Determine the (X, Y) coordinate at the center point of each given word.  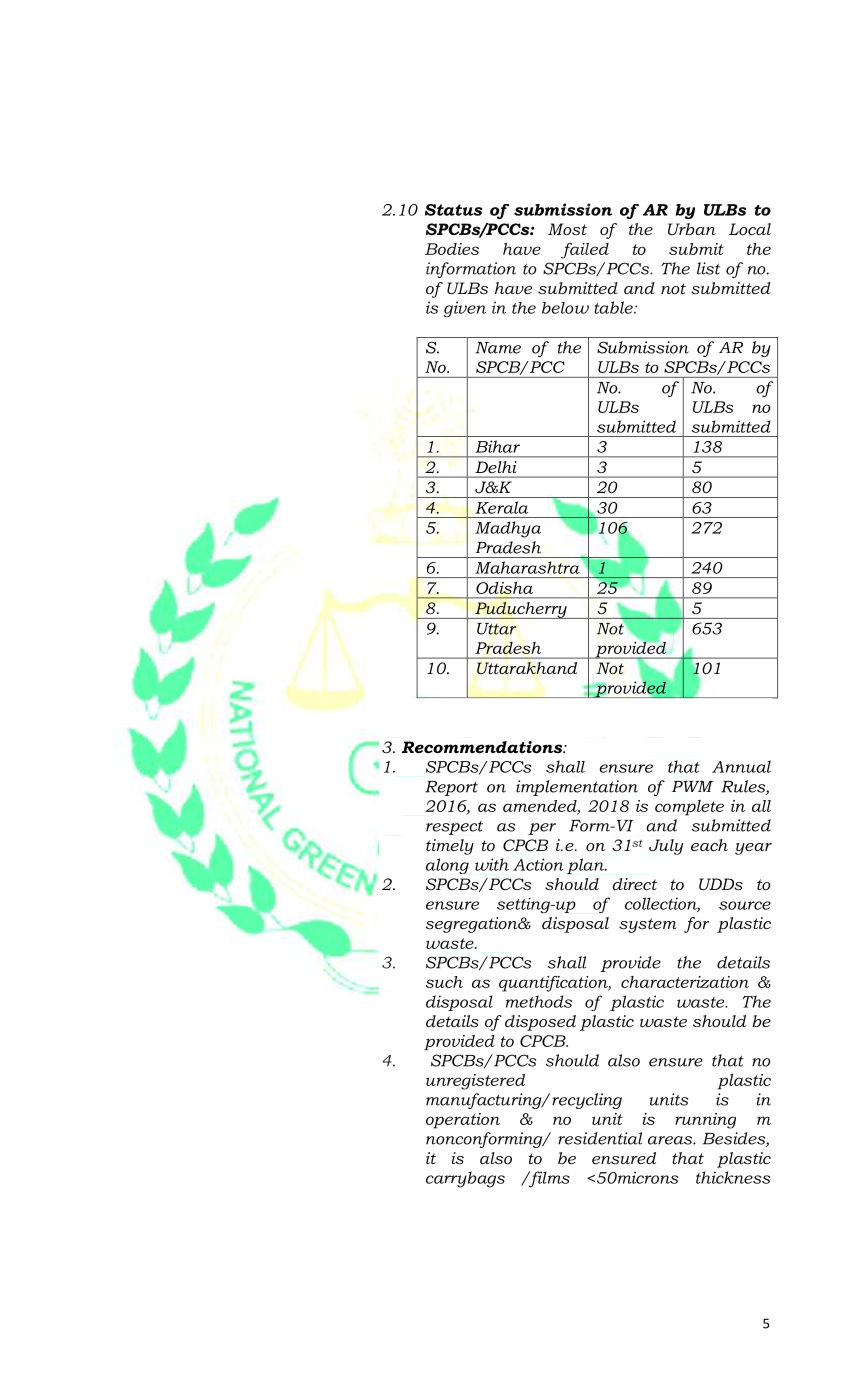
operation (463, 1121)
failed (585, 251)
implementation (577, 788)
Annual (741, 766)
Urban (692, 229)
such (444, 982)
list (708, 268)
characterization (685, 982)
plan (586, 866)
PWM (692, 786)
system (648, 925)
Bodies (452, 249)
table (614, 307)
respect (454, 828)
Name (498, 348)
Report (451, 788)
